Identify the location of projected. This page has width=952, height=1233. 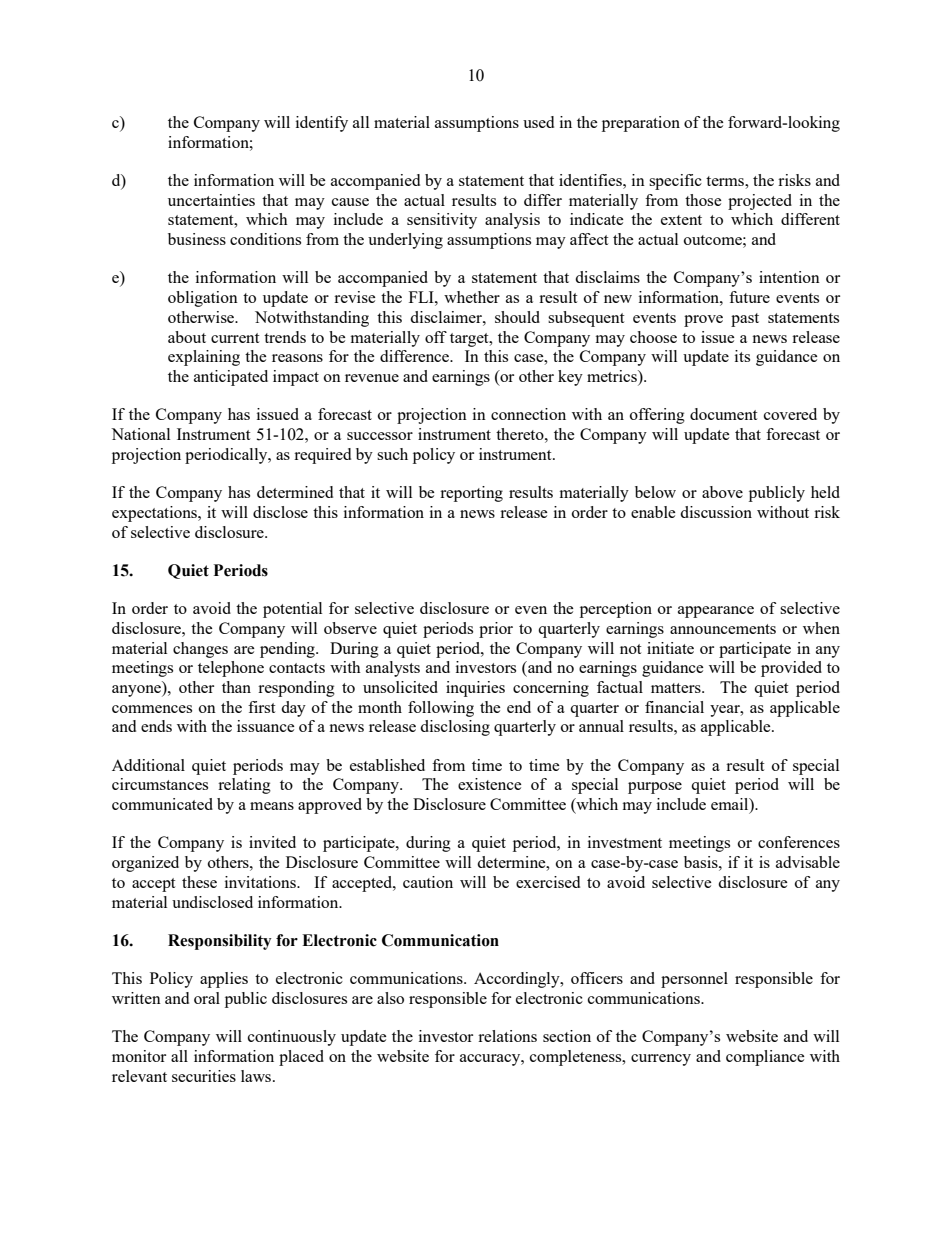
(760, 202).
